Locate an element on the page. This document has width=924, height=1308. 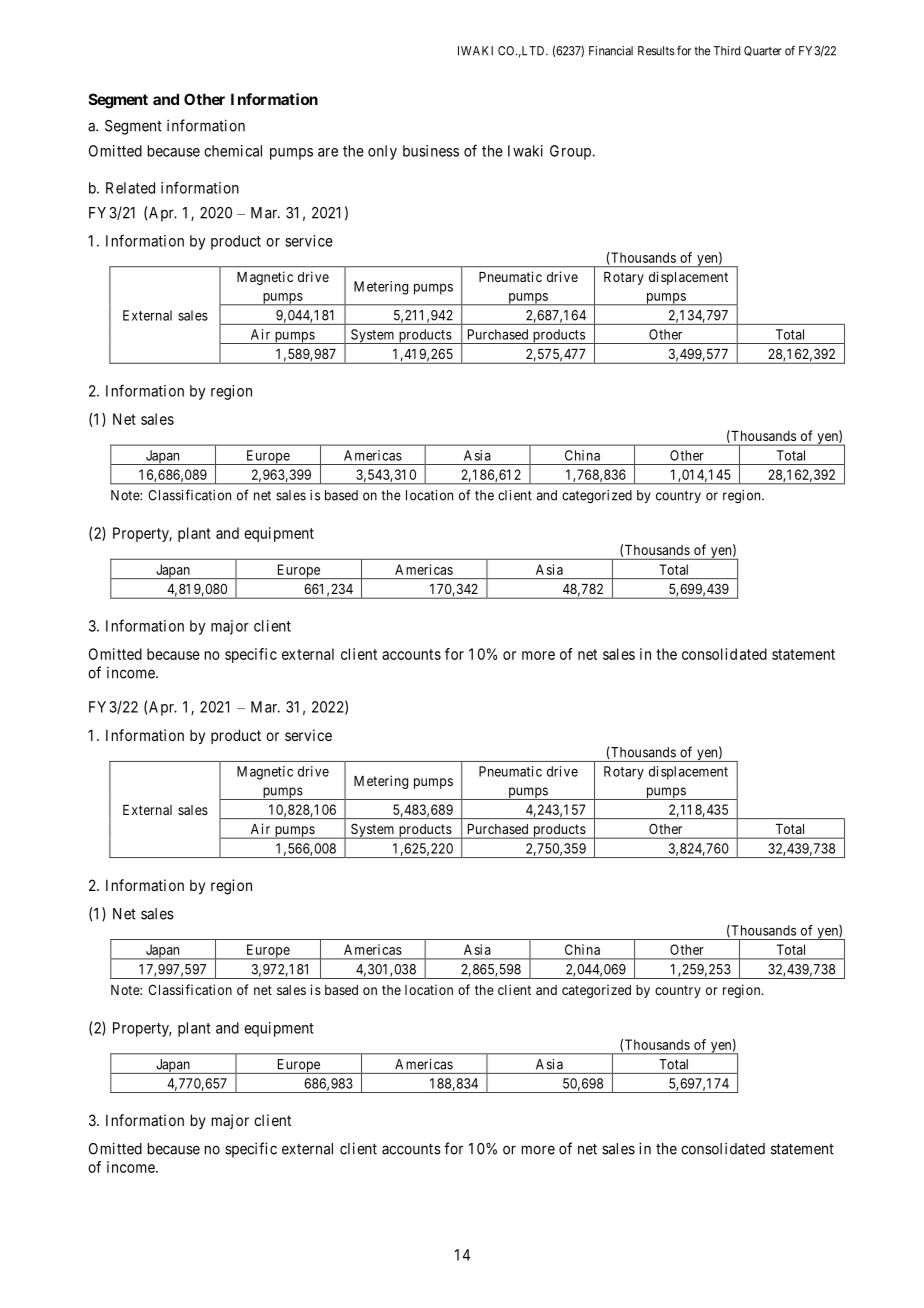
Financial is located at coordinates (611, 51).
